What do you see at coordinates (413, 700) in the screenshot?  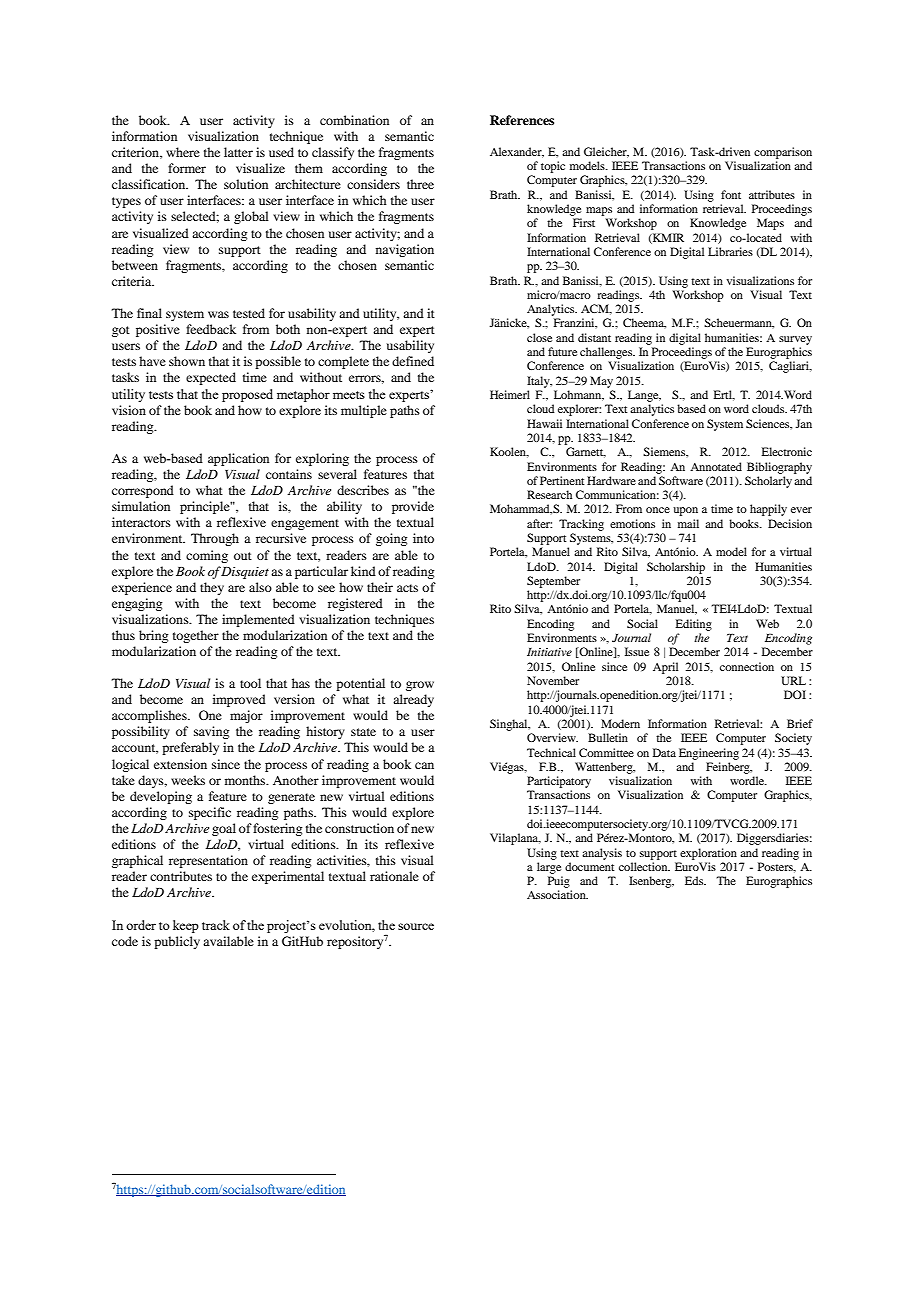 I see `already` at bounding box center [413, 700].
